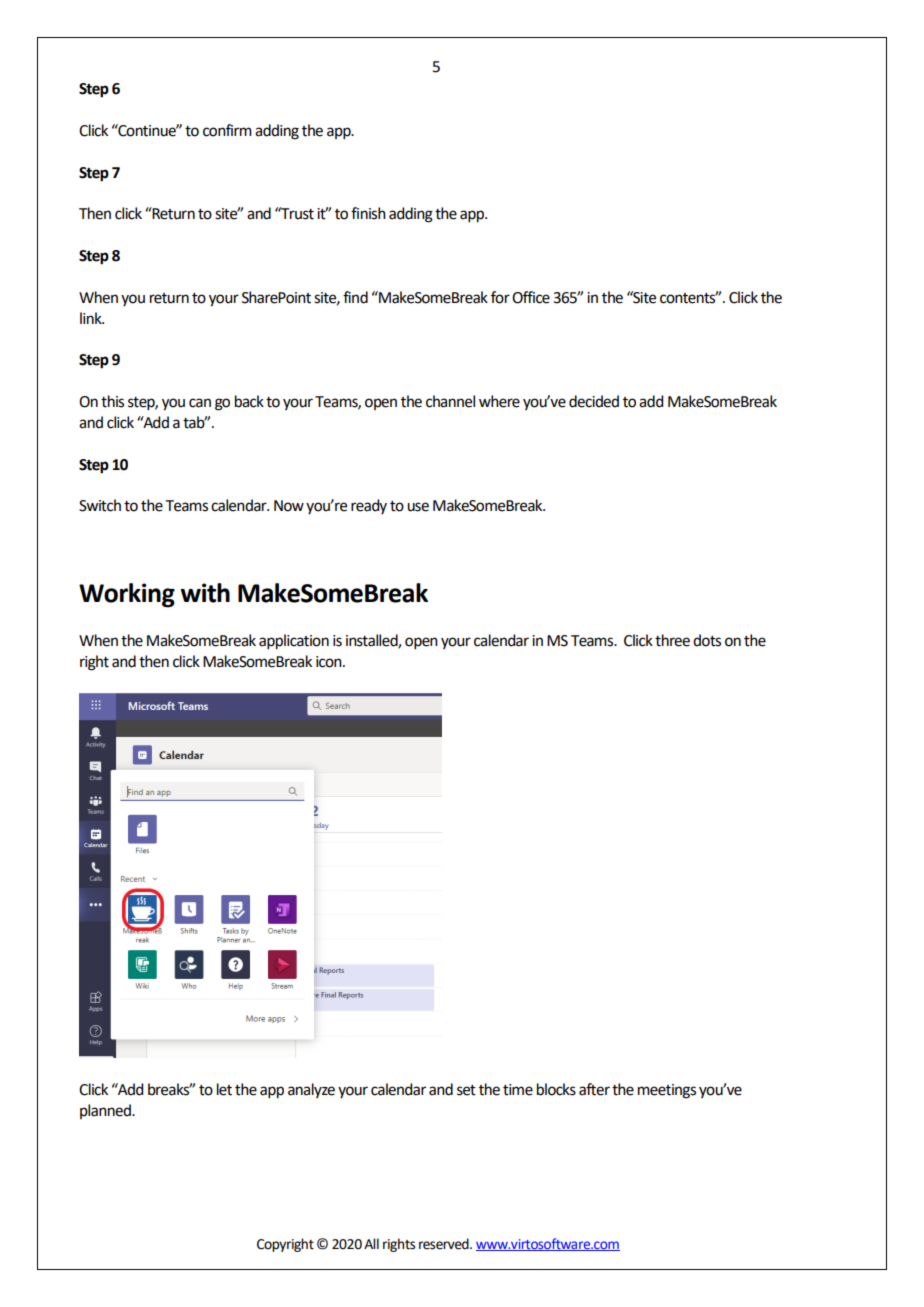 This page has width=924, height=1307. What do you see at coordinates (466, 1090) in the page?
I see `set` at bounding box center [466, 1090].
